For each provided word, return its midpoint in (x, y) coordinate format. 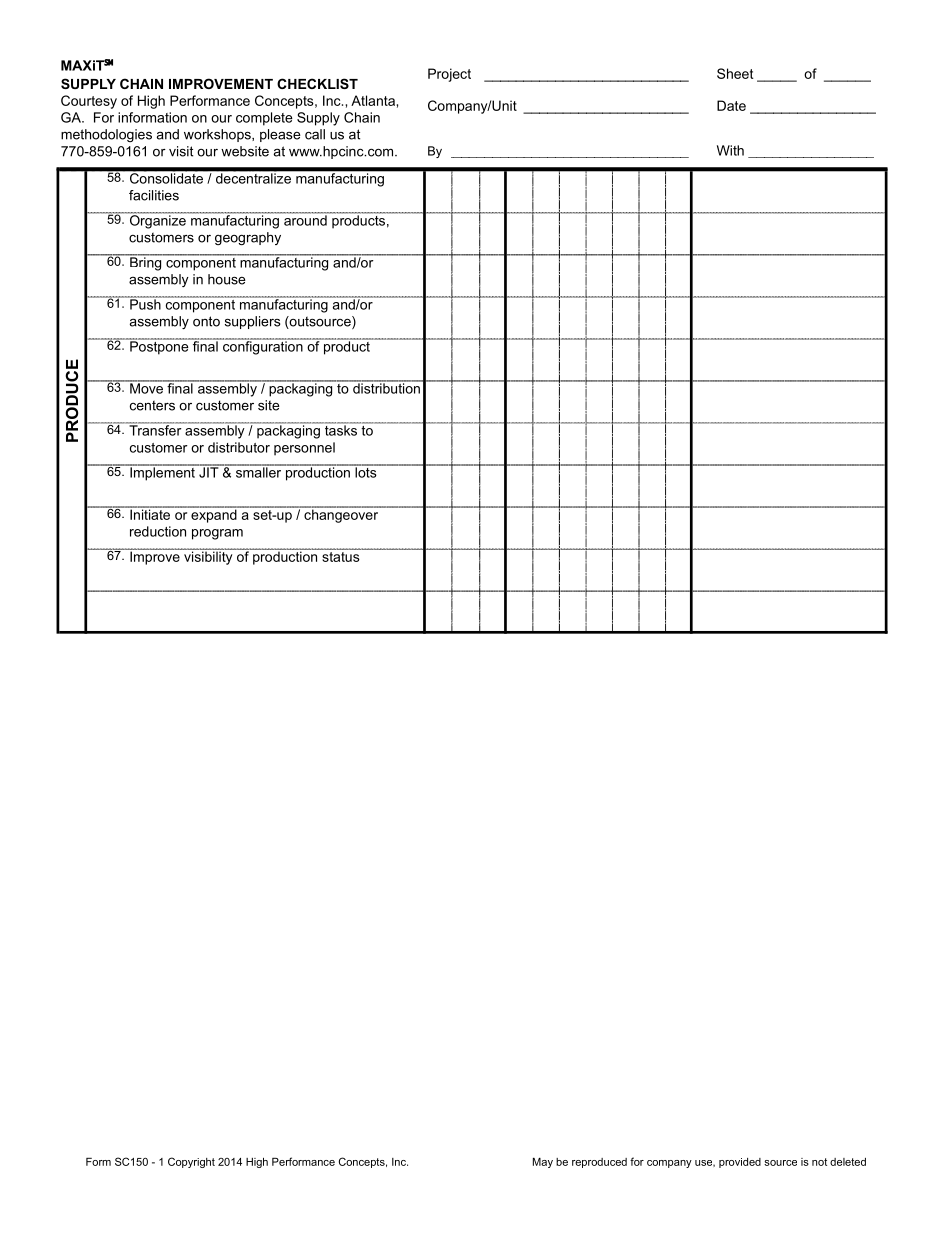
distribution (386, 387)
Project (449, 75)
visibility (208, 557)
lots (366, 471)
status (341, 555)
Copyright (191, 1162)
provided (740, 1163)
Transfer (155, 429)
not (819, 1162)
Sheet (735, 73)
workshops (218, 135)
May (543, 1163)
